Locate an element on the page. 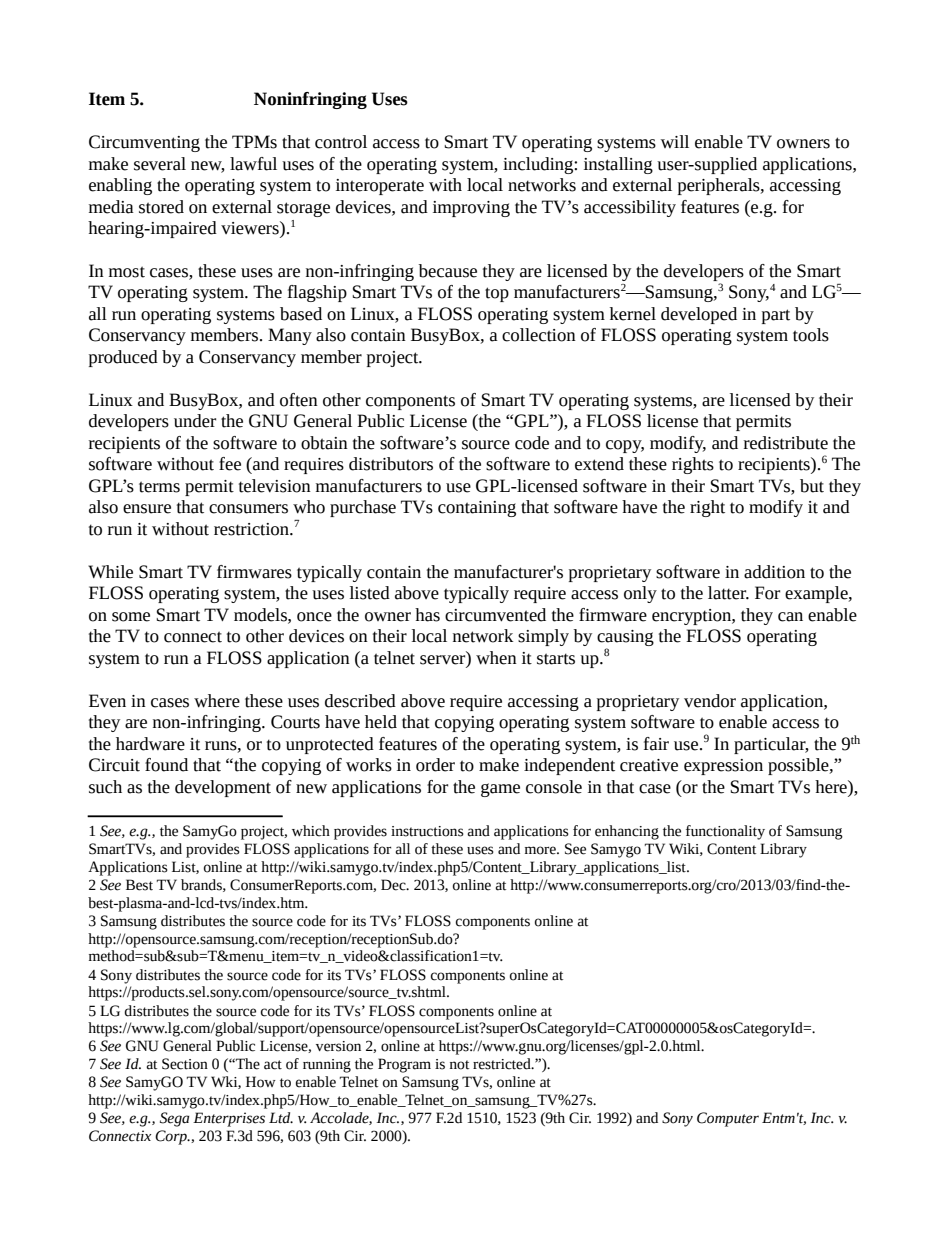 This document has width=952, height=1233. some is located at coordinates (131, 617).
